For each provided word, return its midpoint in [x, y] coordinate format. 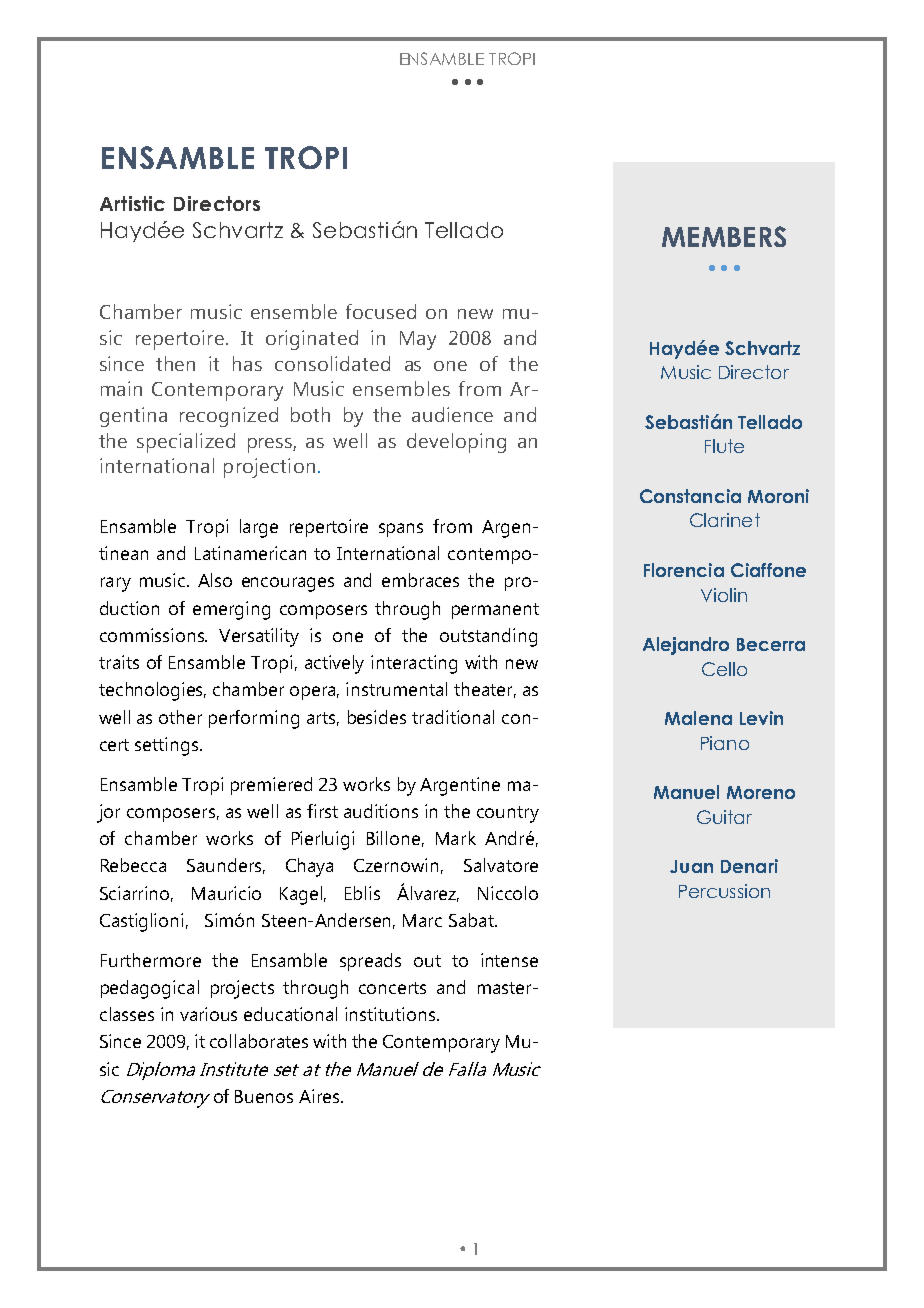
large [259, 528]
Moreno [761, 792]
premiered [271, 786]
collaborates [259, 1041]
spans [401, 530]
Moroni [778, 496]
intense [509, 960]
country [508, 814]
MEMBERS [724, 236]
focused [381, 311]
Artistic [132, 203]
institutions [391, 1014]
